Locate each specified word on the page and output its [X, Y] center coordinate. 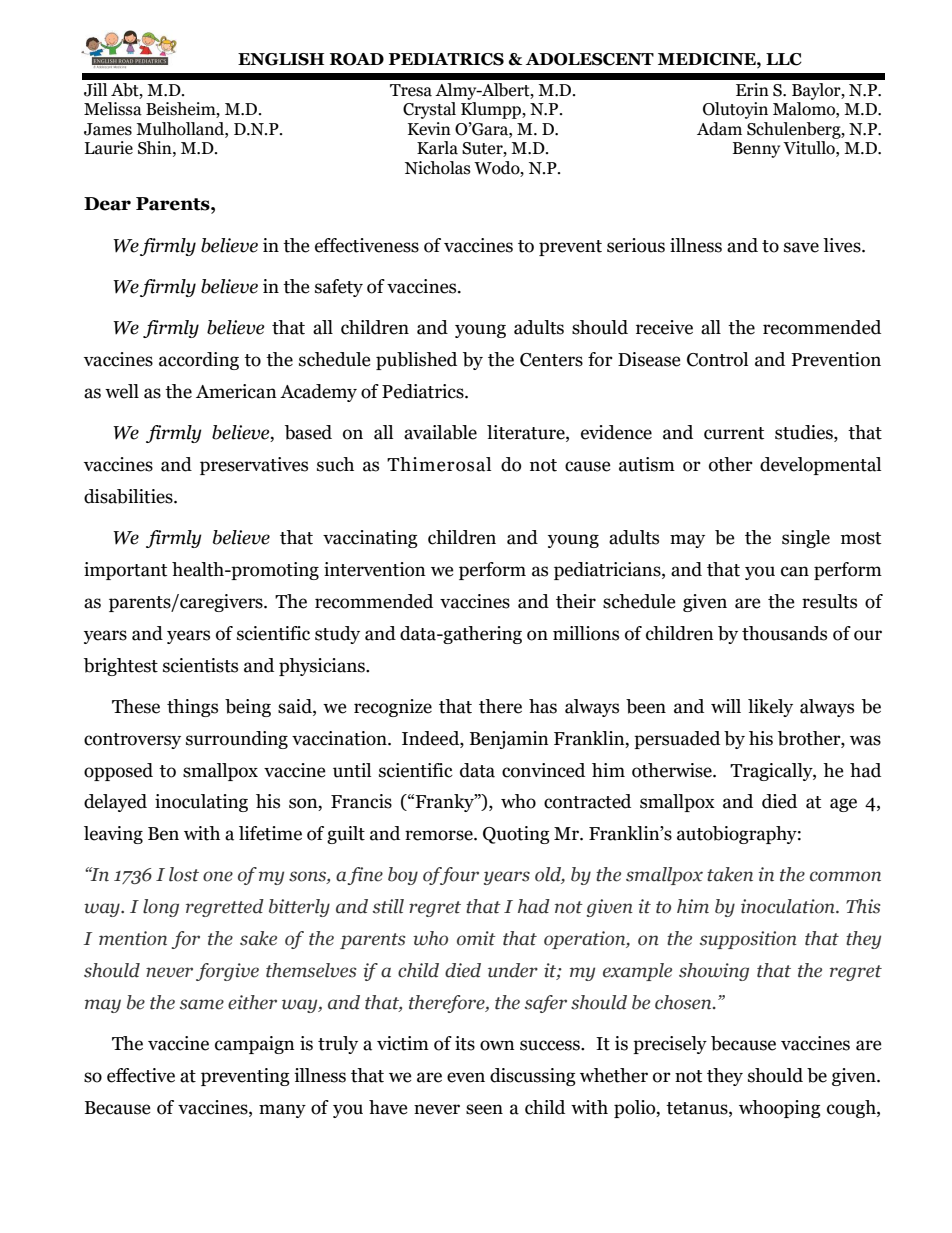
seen [484, 1109]
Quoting [516, 835]
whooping [780, 1109]
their [576, 601]
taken [730, 874]
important [125, 571]
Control [717, 359]
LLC [784, 59]
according [199, 361]
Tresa [411, 90]
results [829, 601]
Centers [551, 360]
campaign [255, 1045]
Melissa [113, 109]
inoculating [201, 803]
